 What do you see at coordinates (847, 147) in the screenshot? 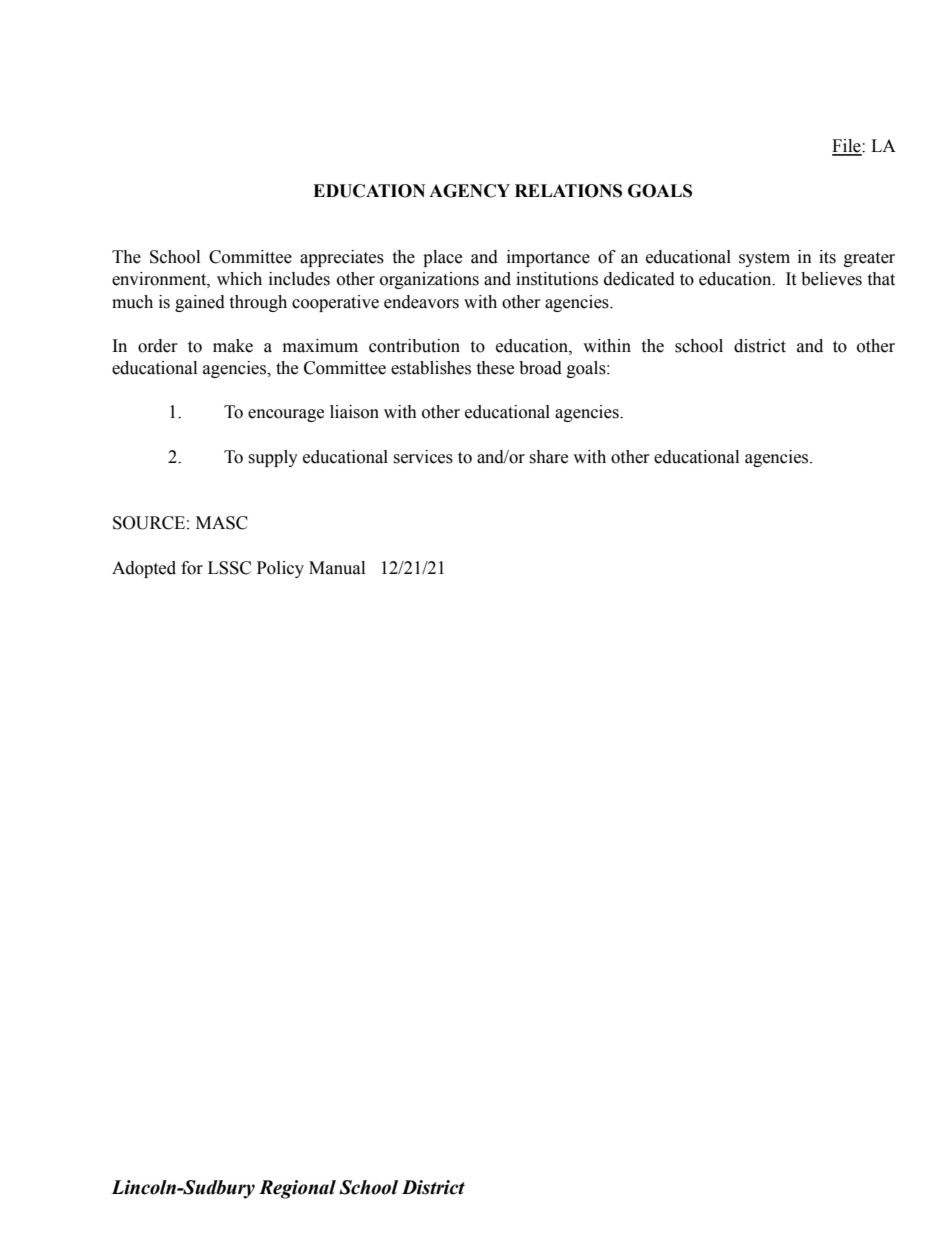
I see `File` at bounding box center [847, 147].
